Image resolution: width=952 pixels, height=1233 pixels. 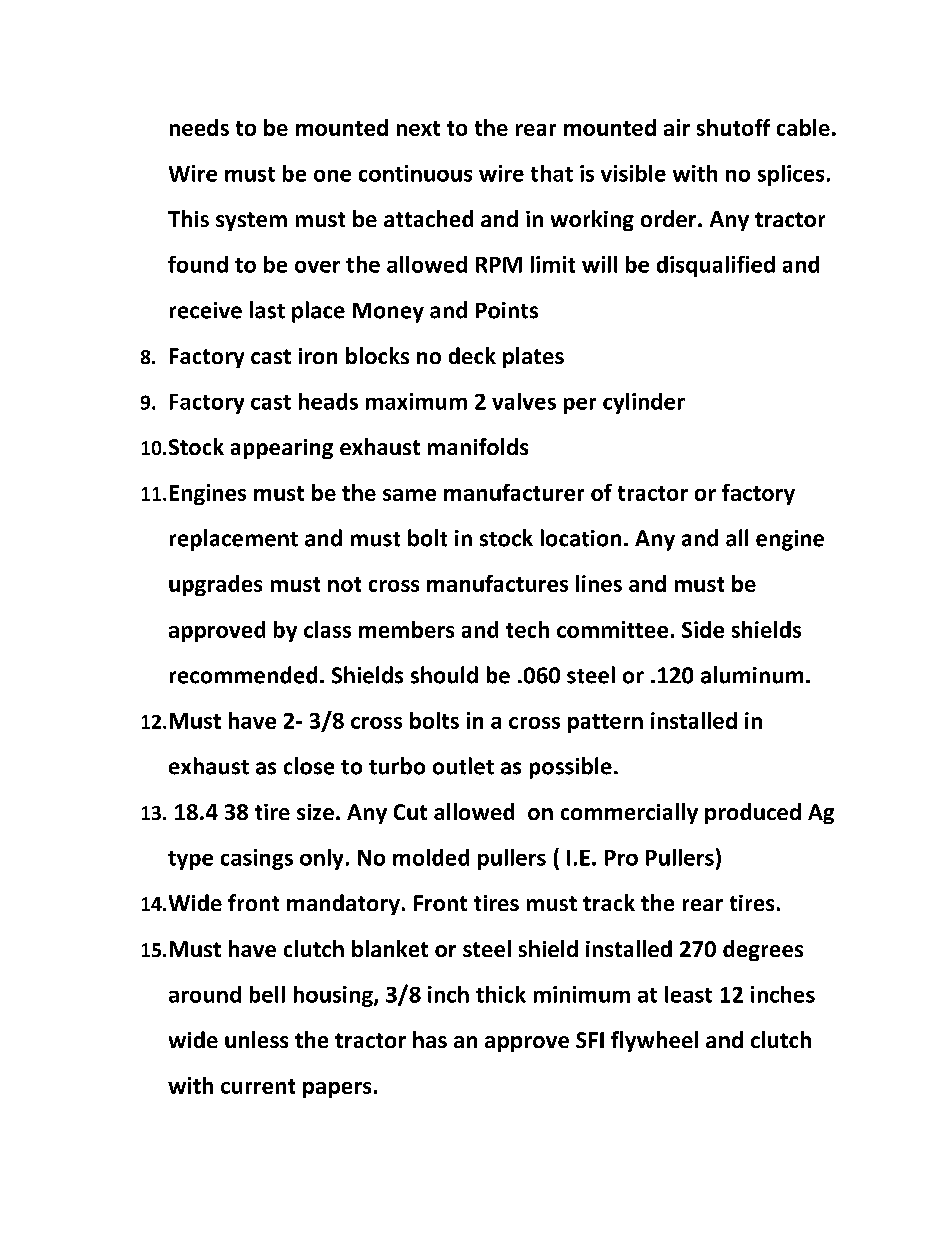 I want to click on has, so click(x=430, y=1039).
